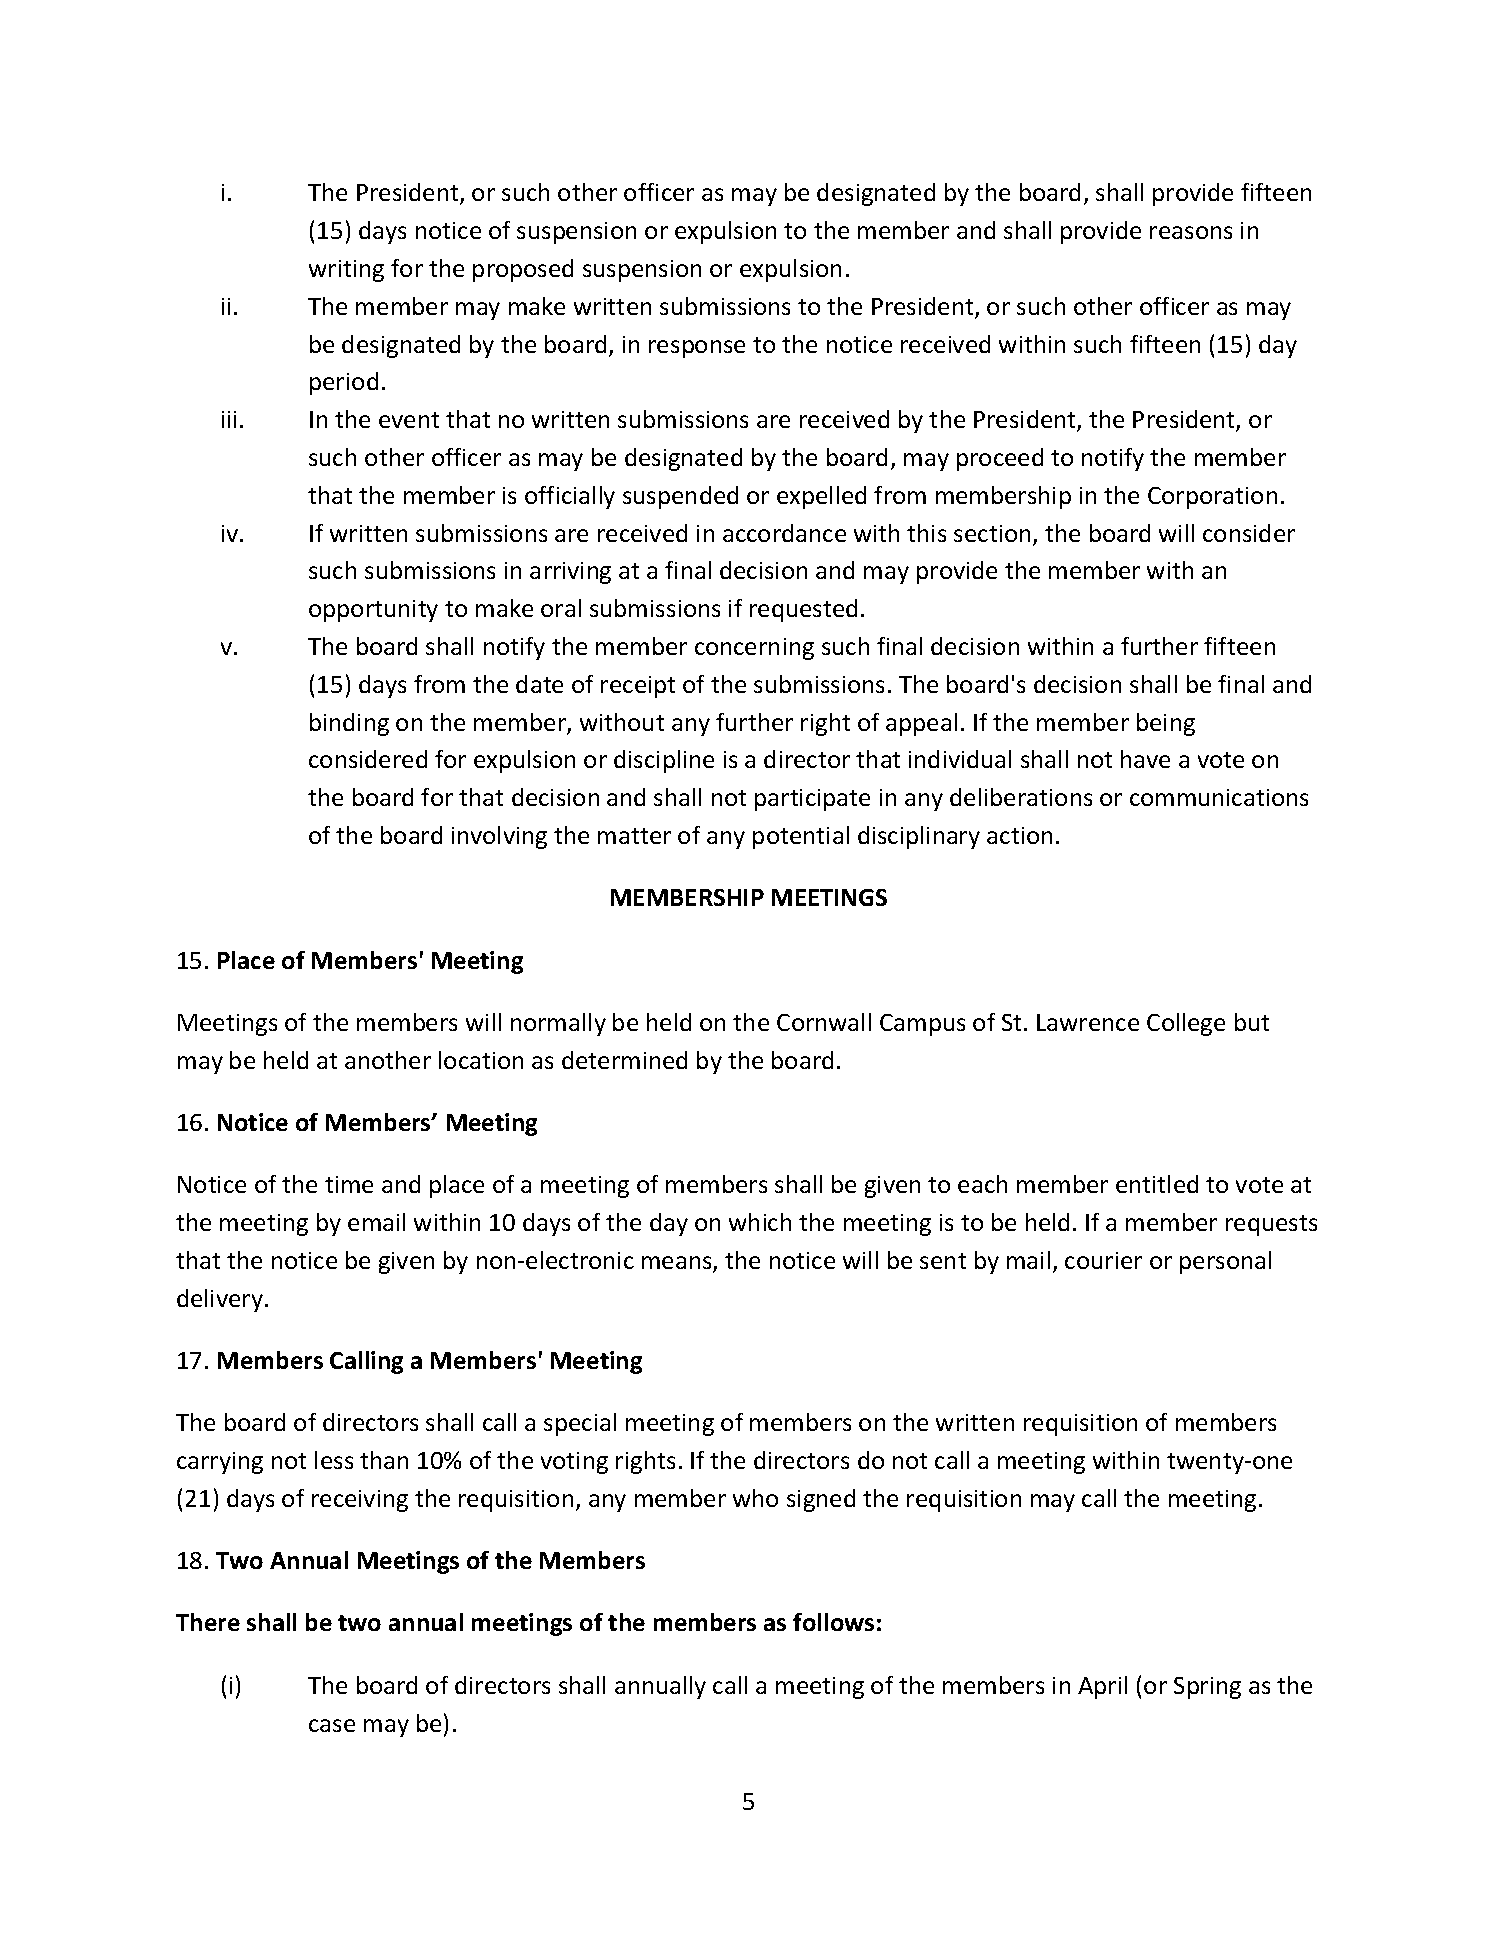  Describe the element at coordinates (754, 649) in the screenshot. I see `concerning` at that location.
